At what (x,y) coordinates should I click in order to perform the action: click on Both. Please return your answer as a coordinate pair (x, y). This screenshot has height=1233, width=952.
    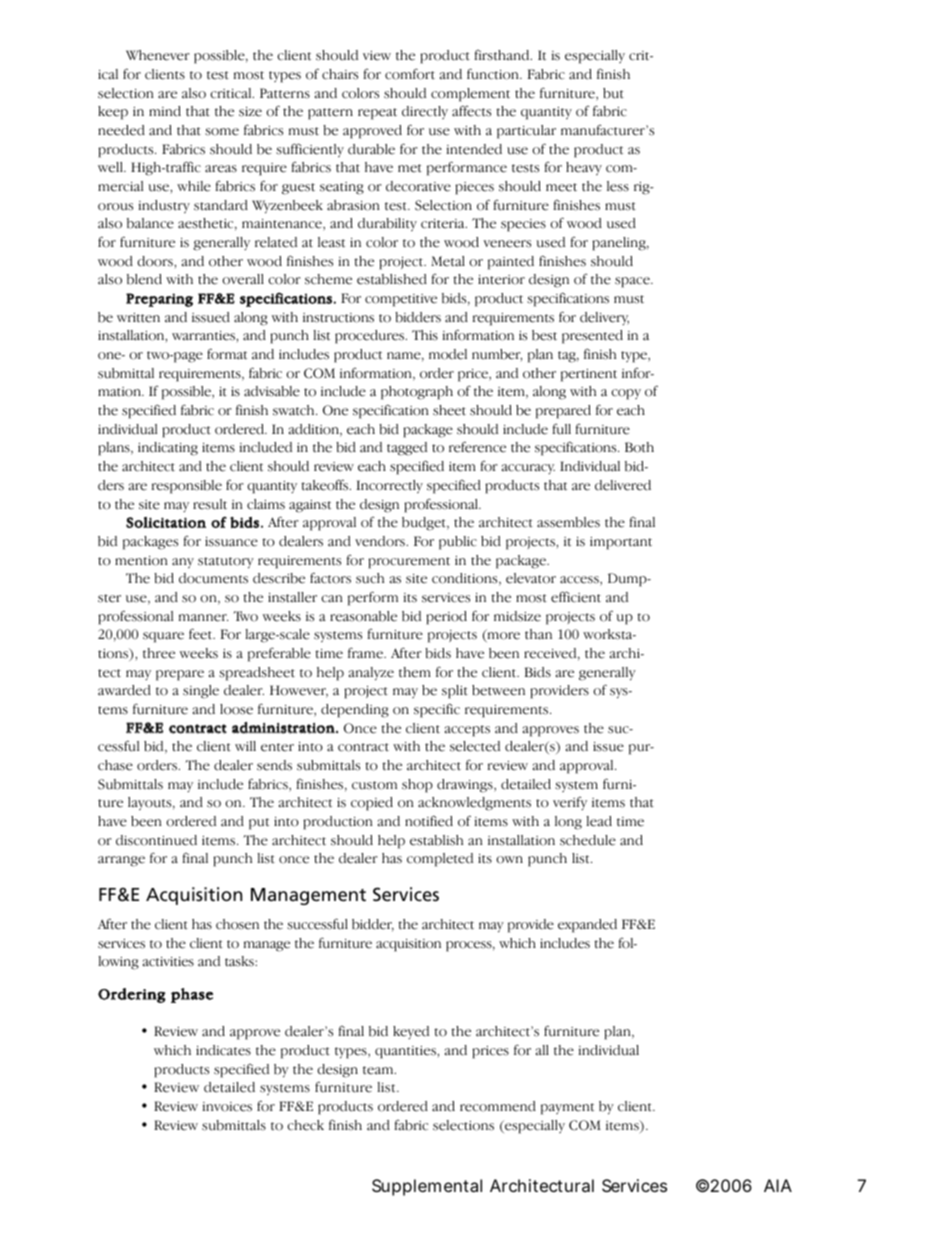
    Looking at the image, I should click on (639, 447).
